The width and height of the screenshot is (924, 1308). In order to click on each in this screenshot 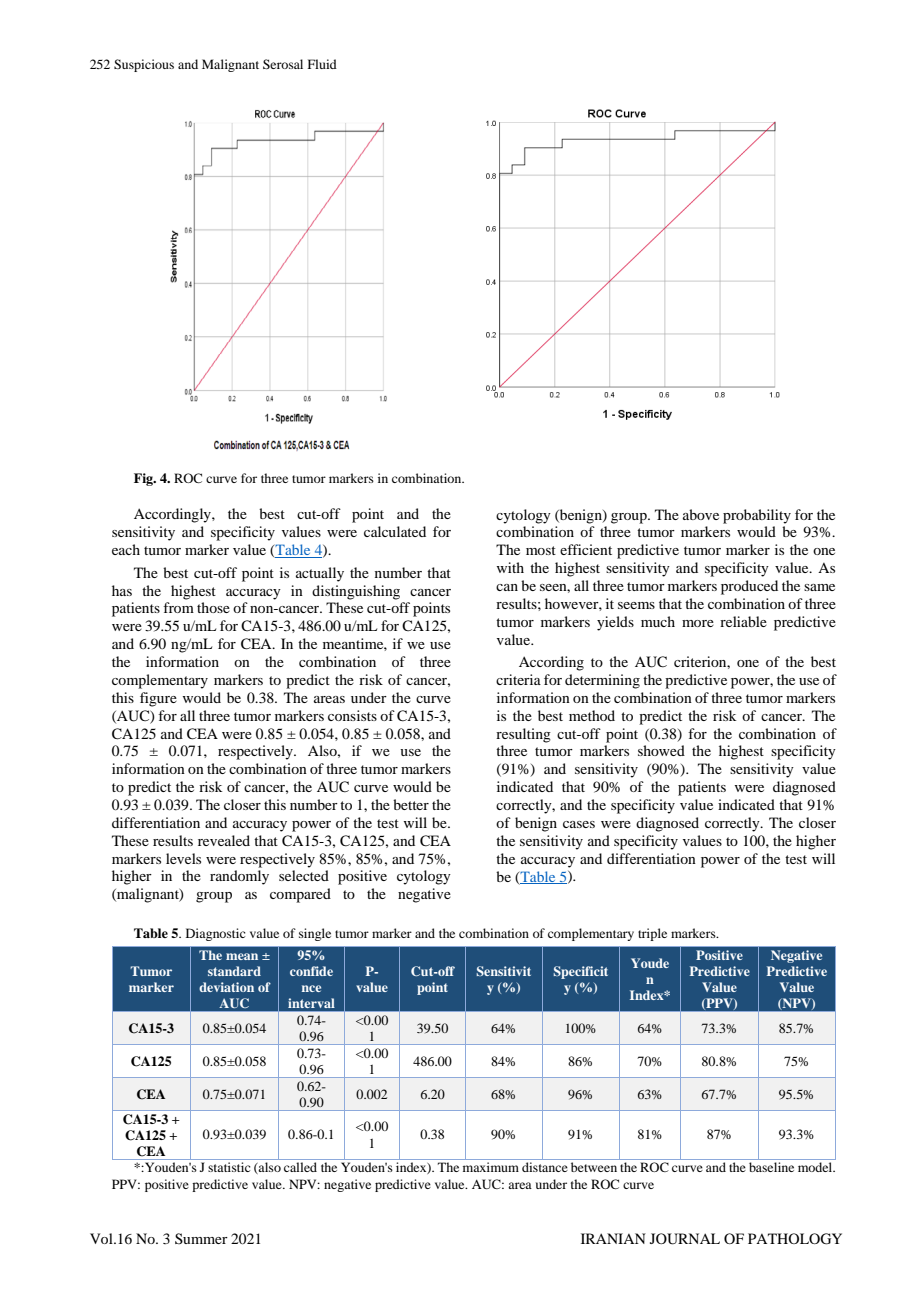, I will do `click(126, 549)`.
